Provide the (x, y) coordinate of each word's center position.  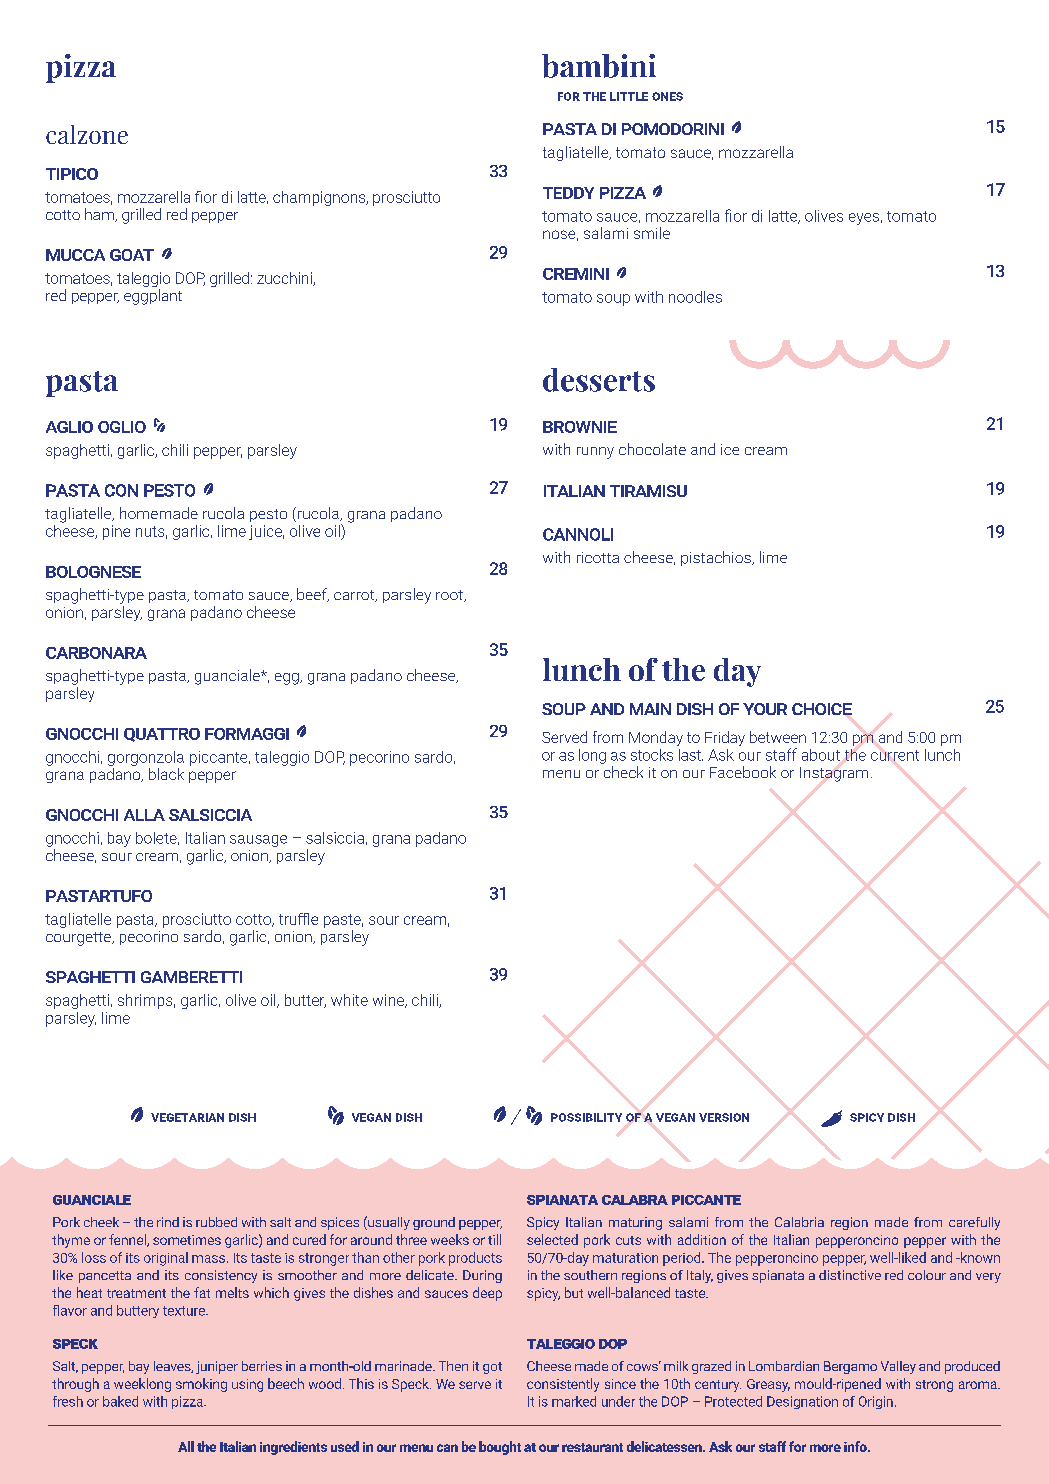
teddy (568, 193)
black (166, 774)
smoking (201, 1385)
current (895, 755)
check (623, 772)
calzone (87, 134)
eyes (864, 219)
